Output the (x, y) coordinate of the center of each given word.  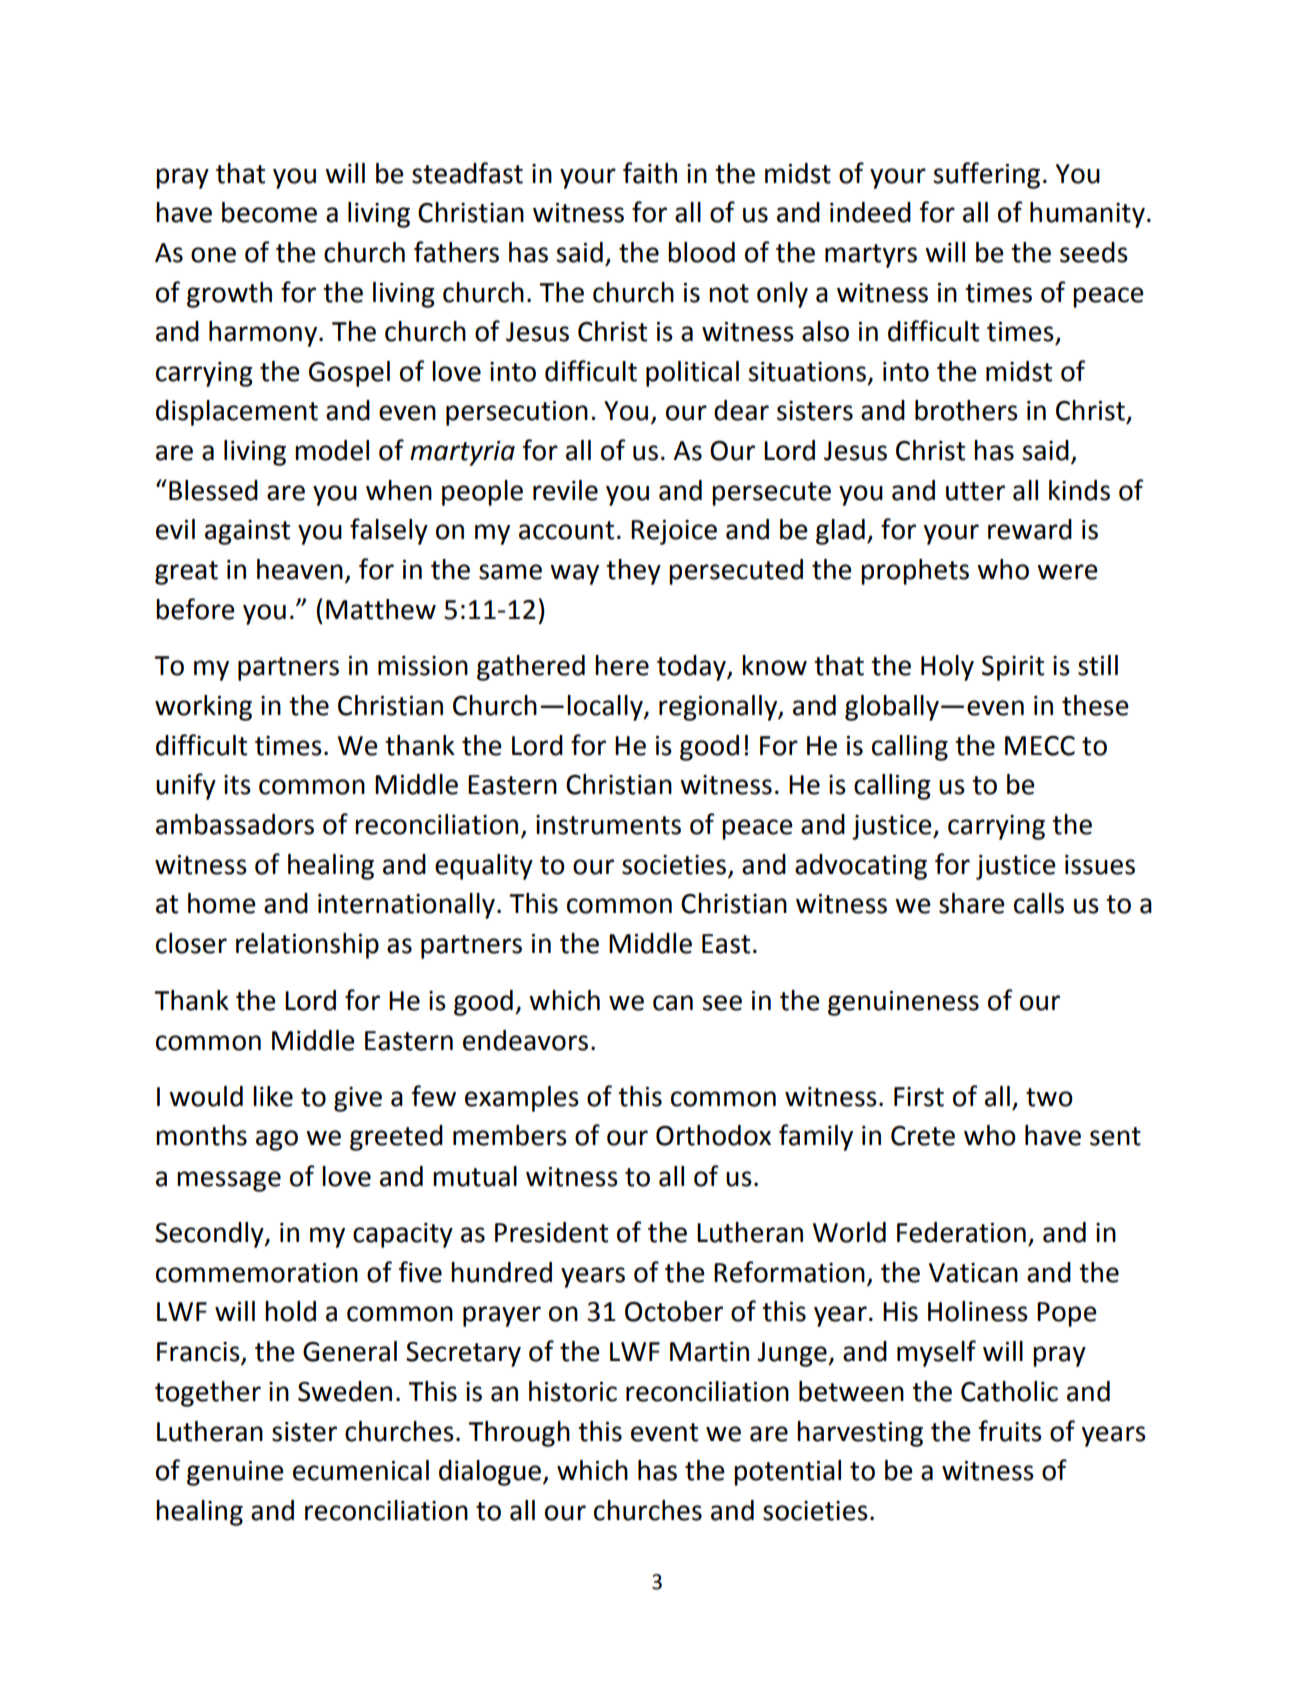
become (269, 212)
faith (650, 173)
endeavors (525, 1040)
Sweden (345, 1391)
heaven (300, 569)
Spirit (1013, 668)
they (633, 572)
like (273, 1096)
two (1049, 1097)
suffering (986, 175)
